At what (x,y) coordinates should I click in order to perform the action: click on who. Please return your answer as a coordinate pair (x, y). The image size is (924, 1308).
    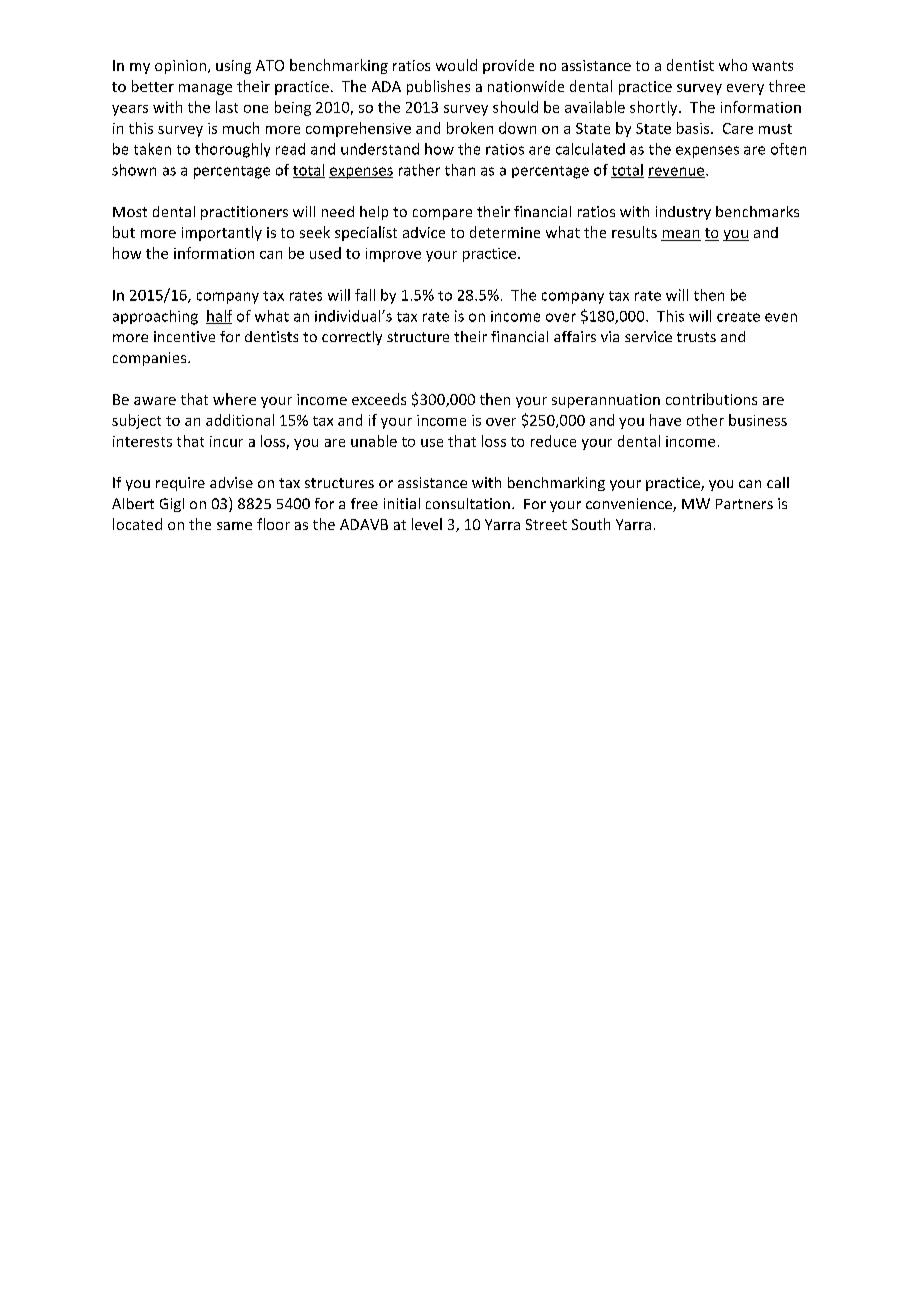
    Looking at the image, I should click on (733, 65).
